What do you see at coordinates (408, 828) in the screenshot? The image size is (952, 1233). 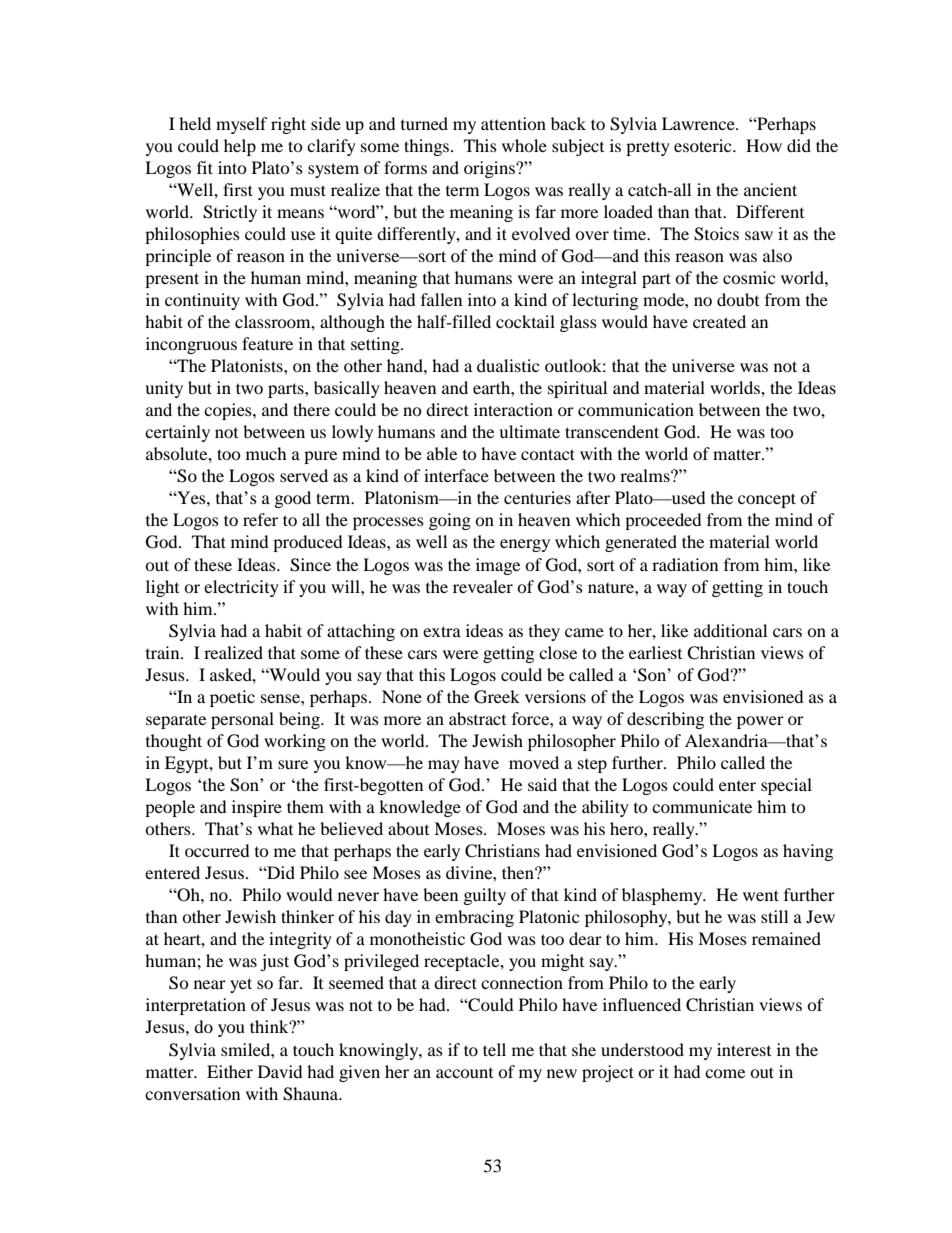 I see `about` at bounding box center [408, 828].
